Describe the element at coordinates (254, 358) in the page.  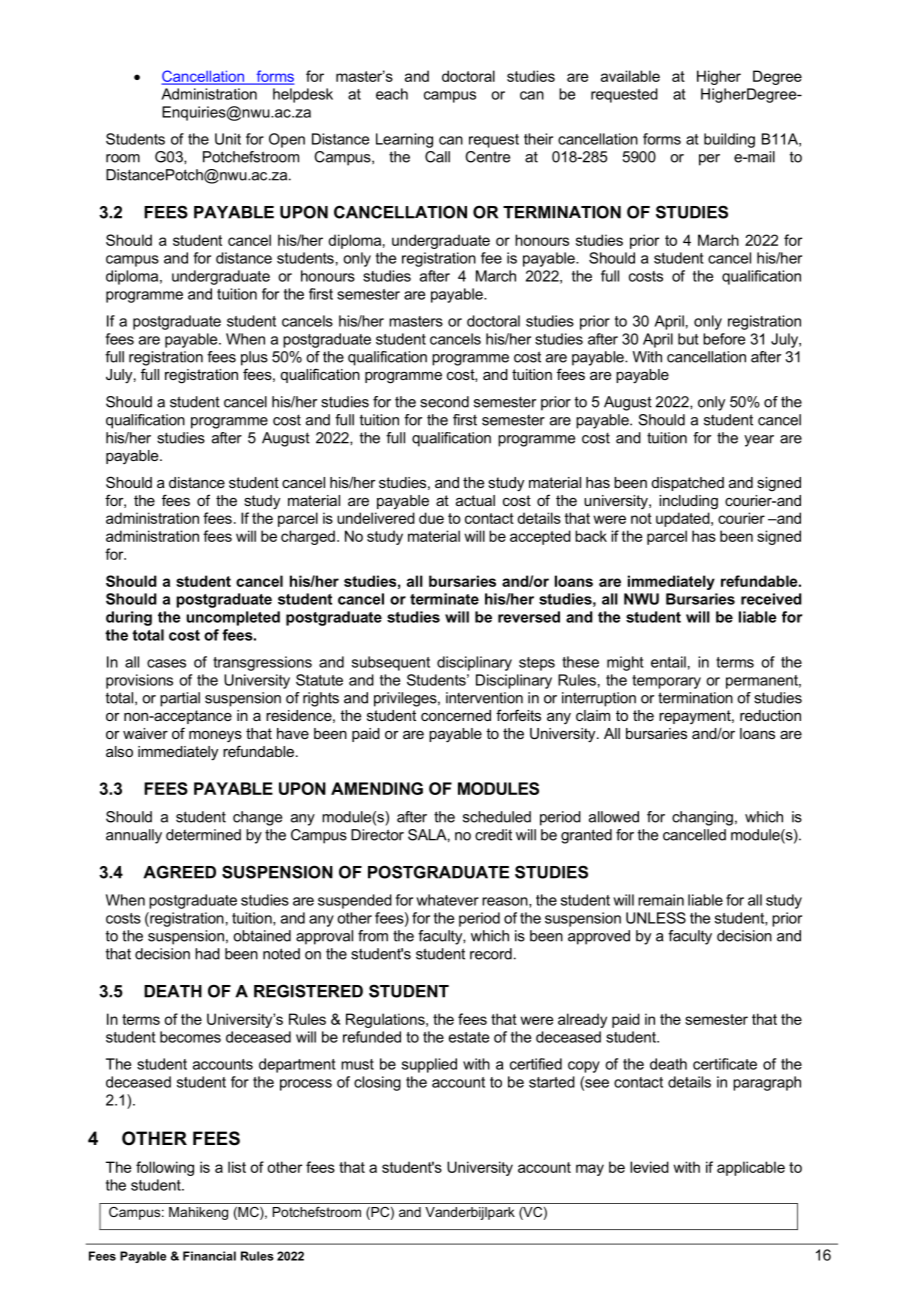
I see `plus` at that location.
